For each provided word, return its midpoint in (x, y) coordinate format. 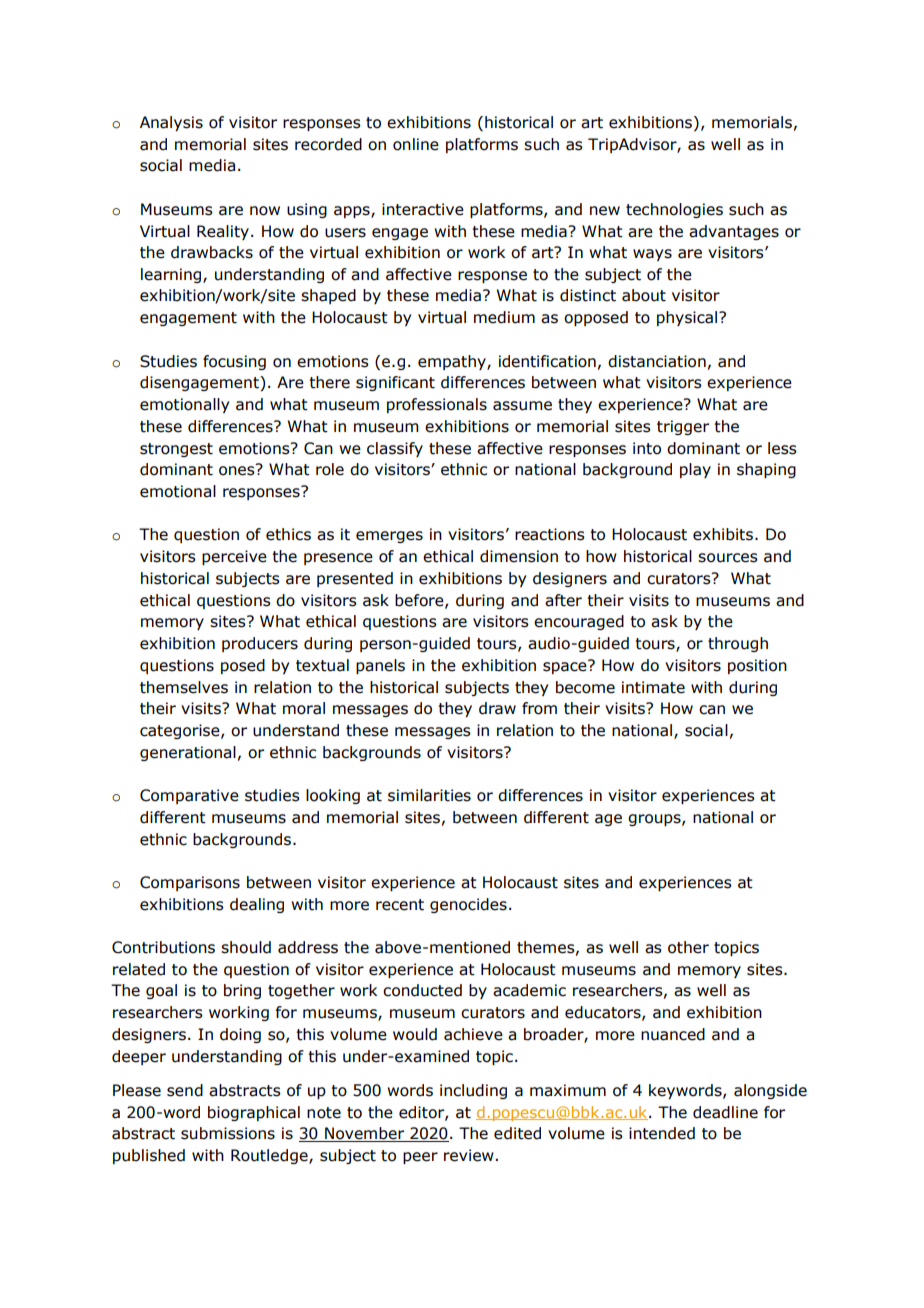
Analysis (171, 123)
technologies (674, 210)
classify (395, 449)
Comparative (189, 796)
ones (238, 470)
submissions (228, 1133)
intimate (653, 687)
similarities (429, 795)
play (695, 470)
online (416, 144)
